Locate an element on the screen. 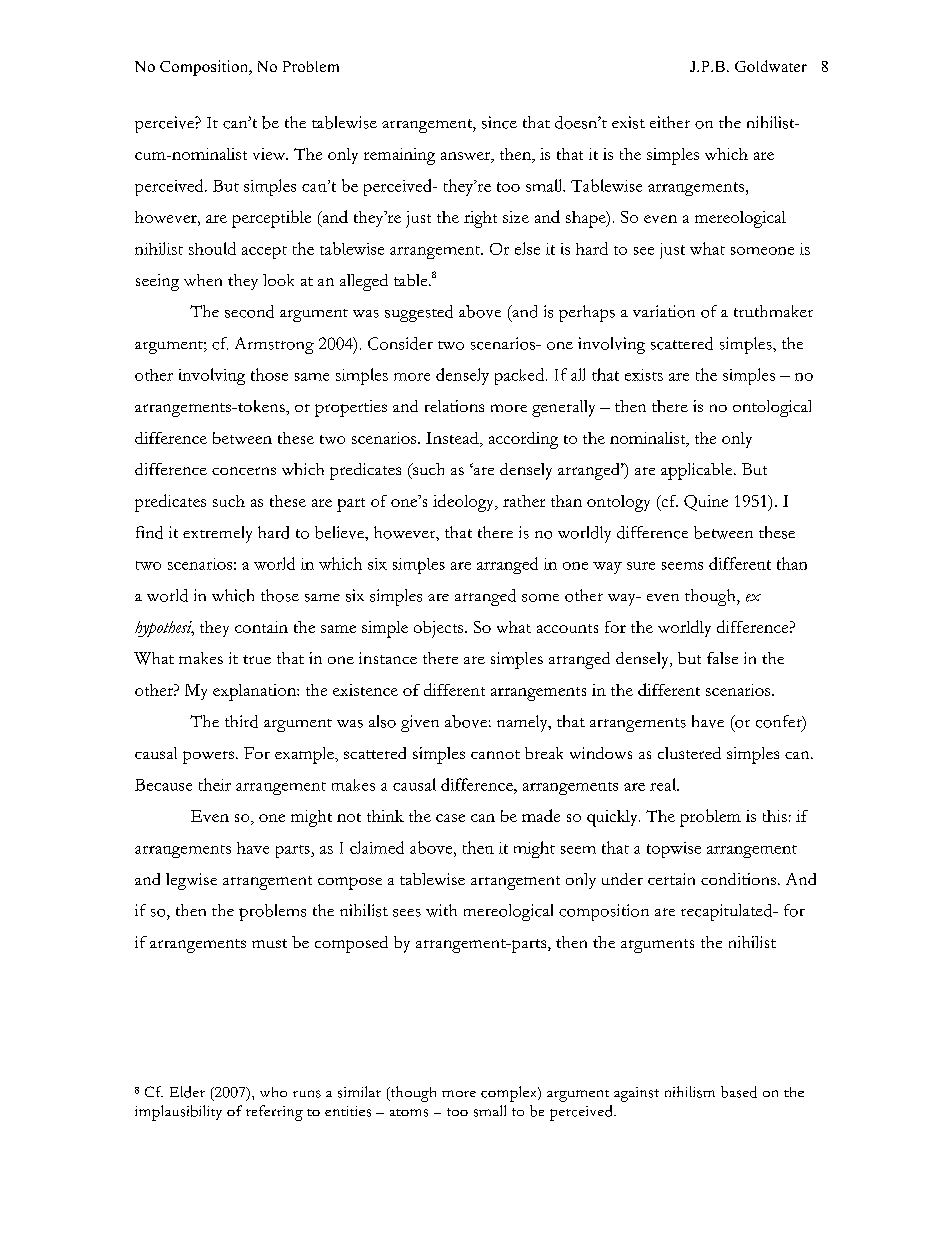 The image size is (952, 1233). perceptible is located at coordinates (271, 219).
